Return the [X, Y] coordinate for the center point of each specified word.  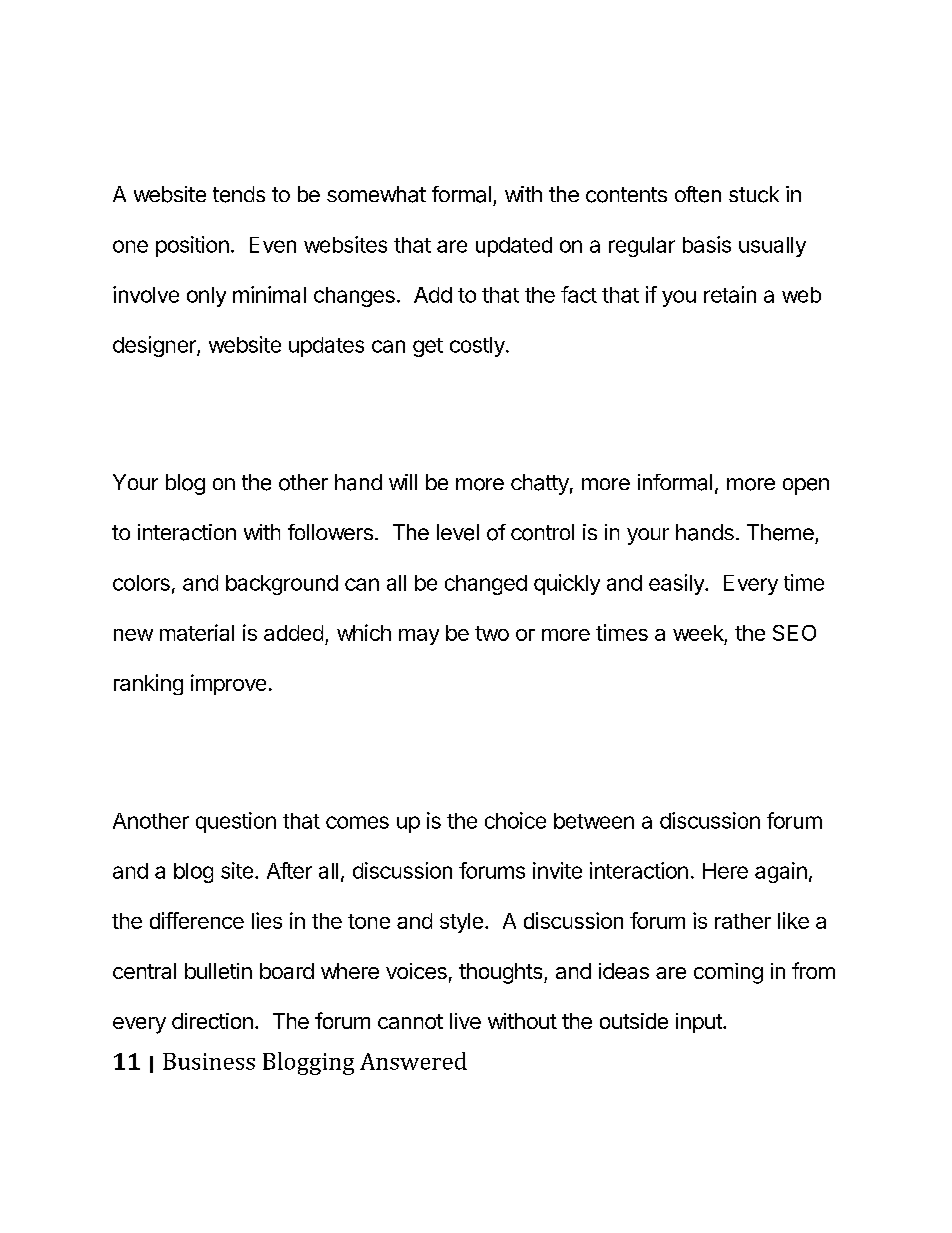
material [197, 632]
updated [514, 247]
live [465, 1021]
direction [212, 1021]
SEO [794, 633]
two [492, 633]
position [192, 246]
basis [707, 244]
